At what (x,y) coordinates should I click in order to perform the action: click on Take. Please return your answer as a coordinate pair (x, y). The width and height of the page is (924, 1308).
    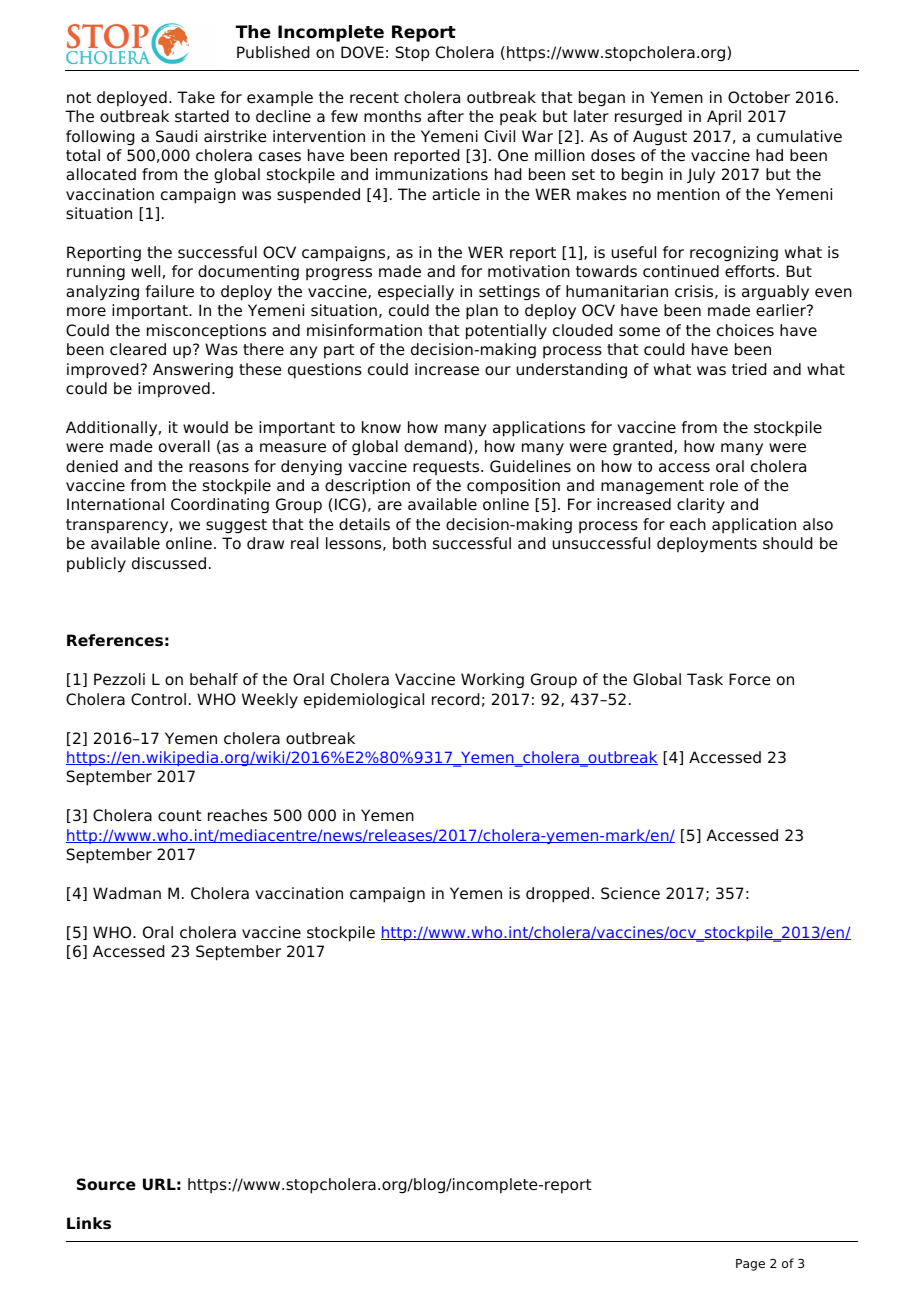
    Looking at the image, I should click on (196, 97).
